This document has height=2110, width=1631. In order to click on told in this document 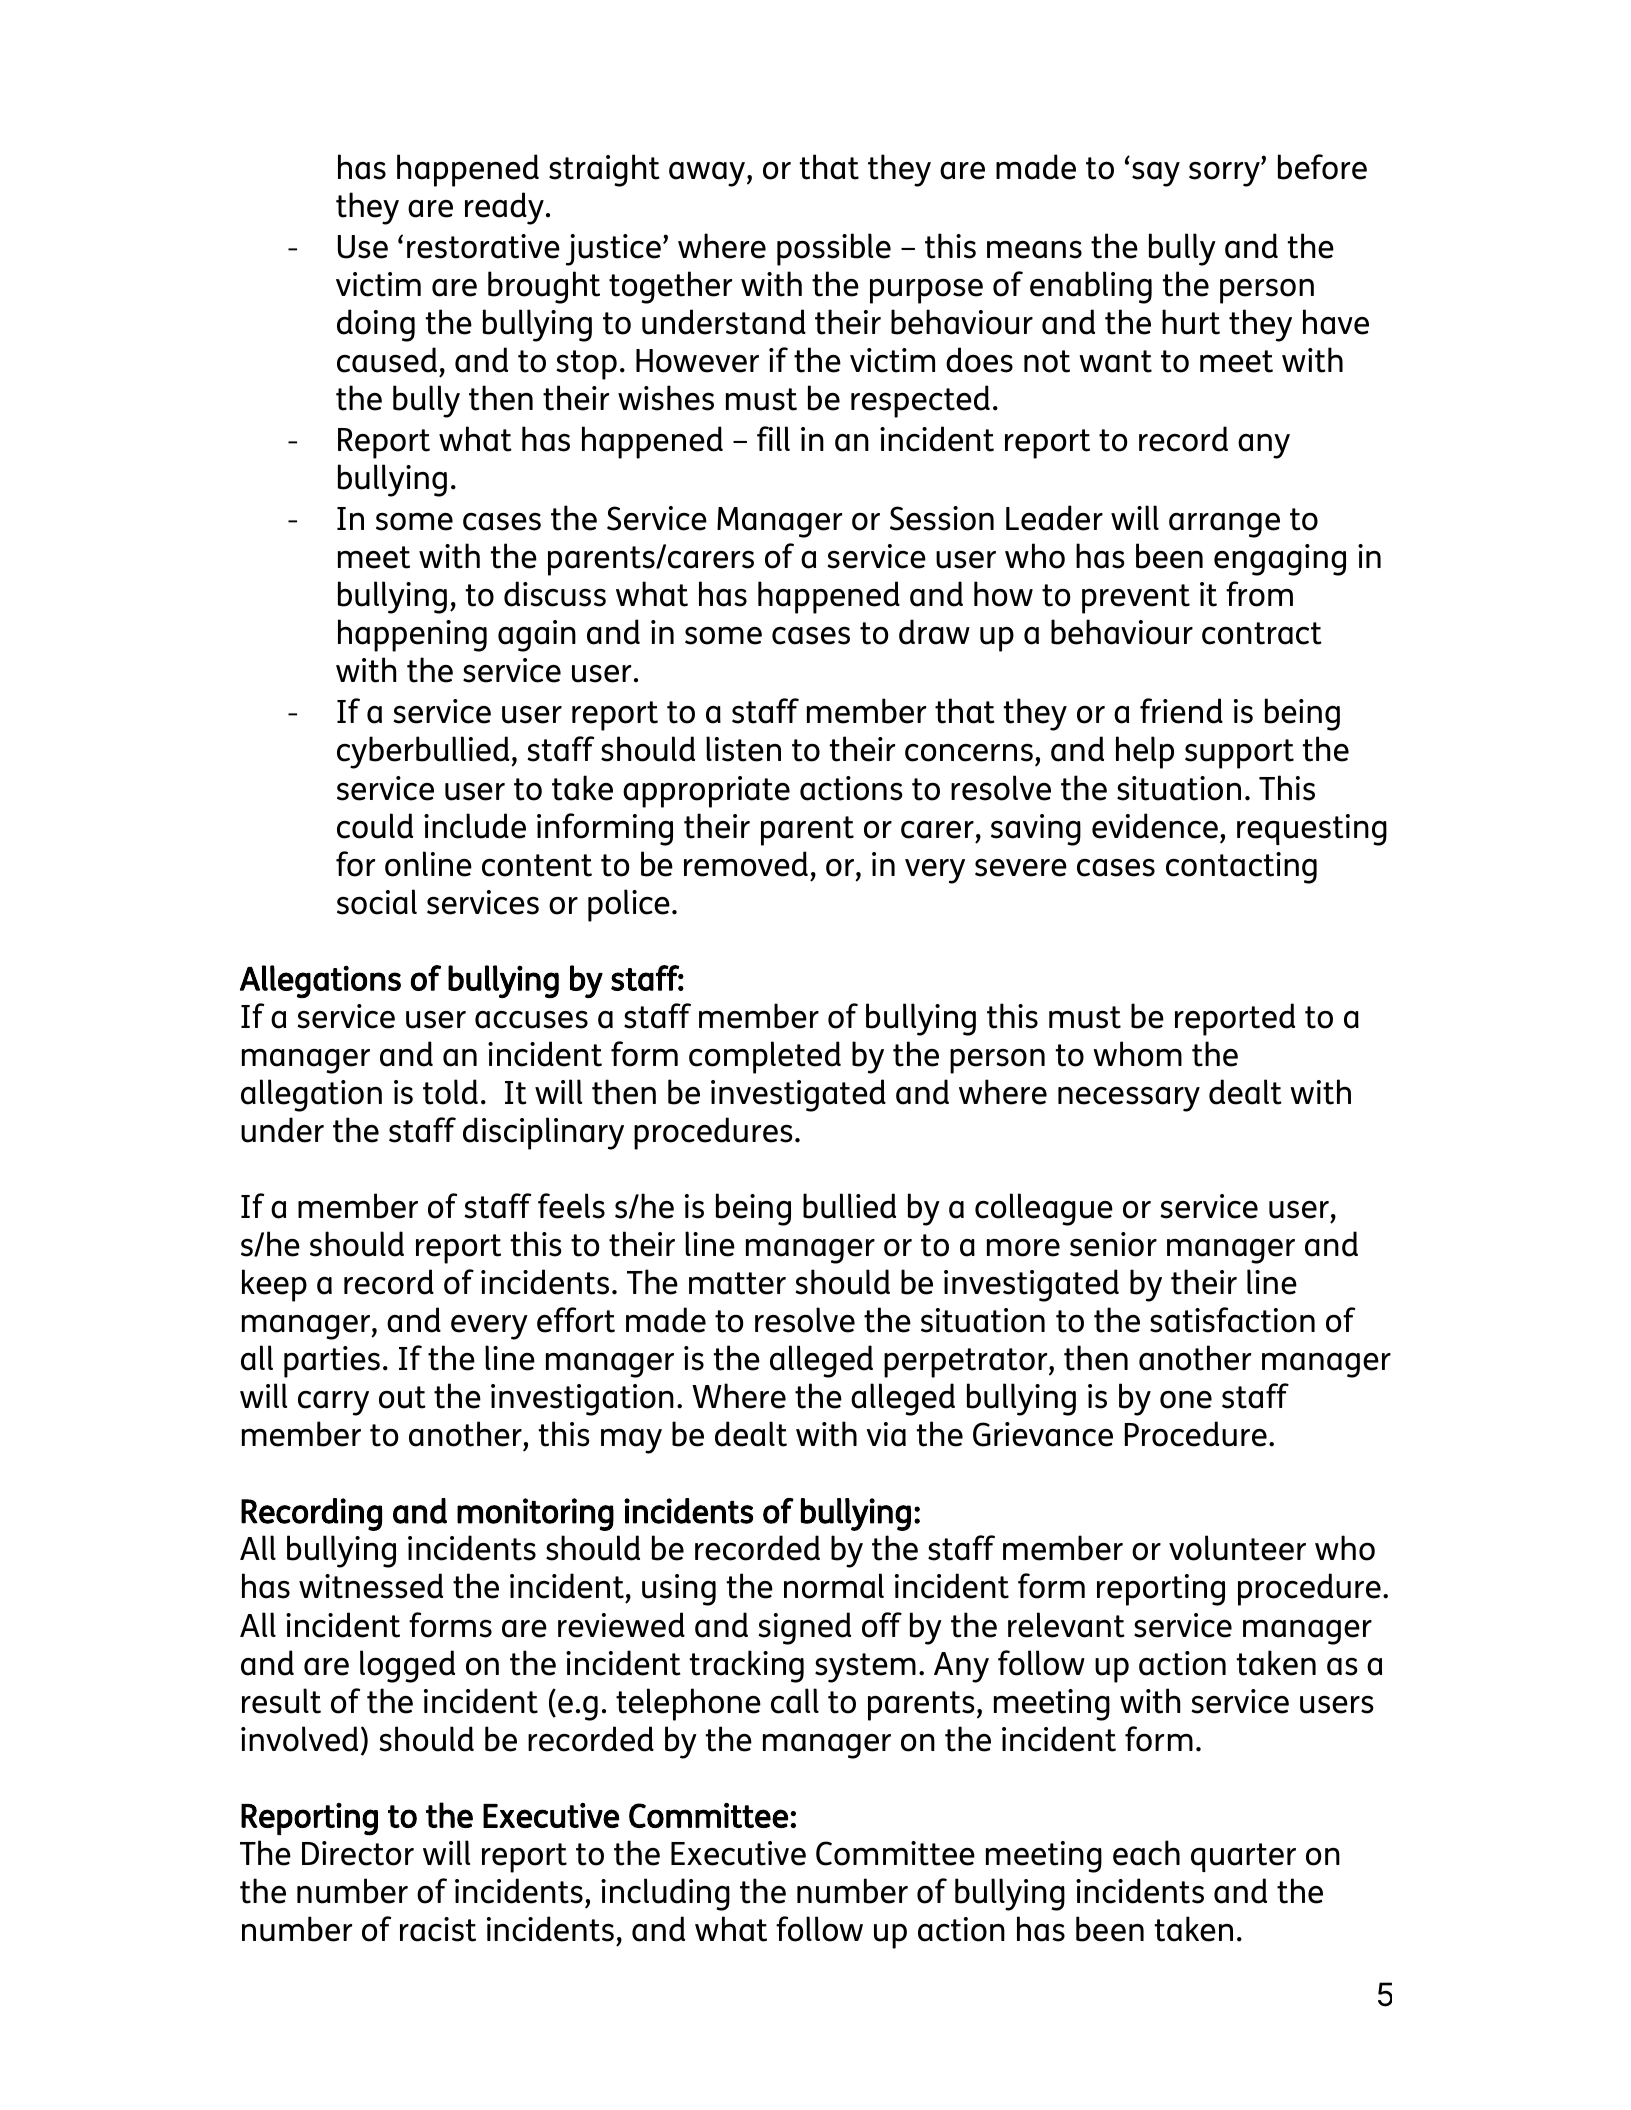, I will do `click(450, 1092)`.
